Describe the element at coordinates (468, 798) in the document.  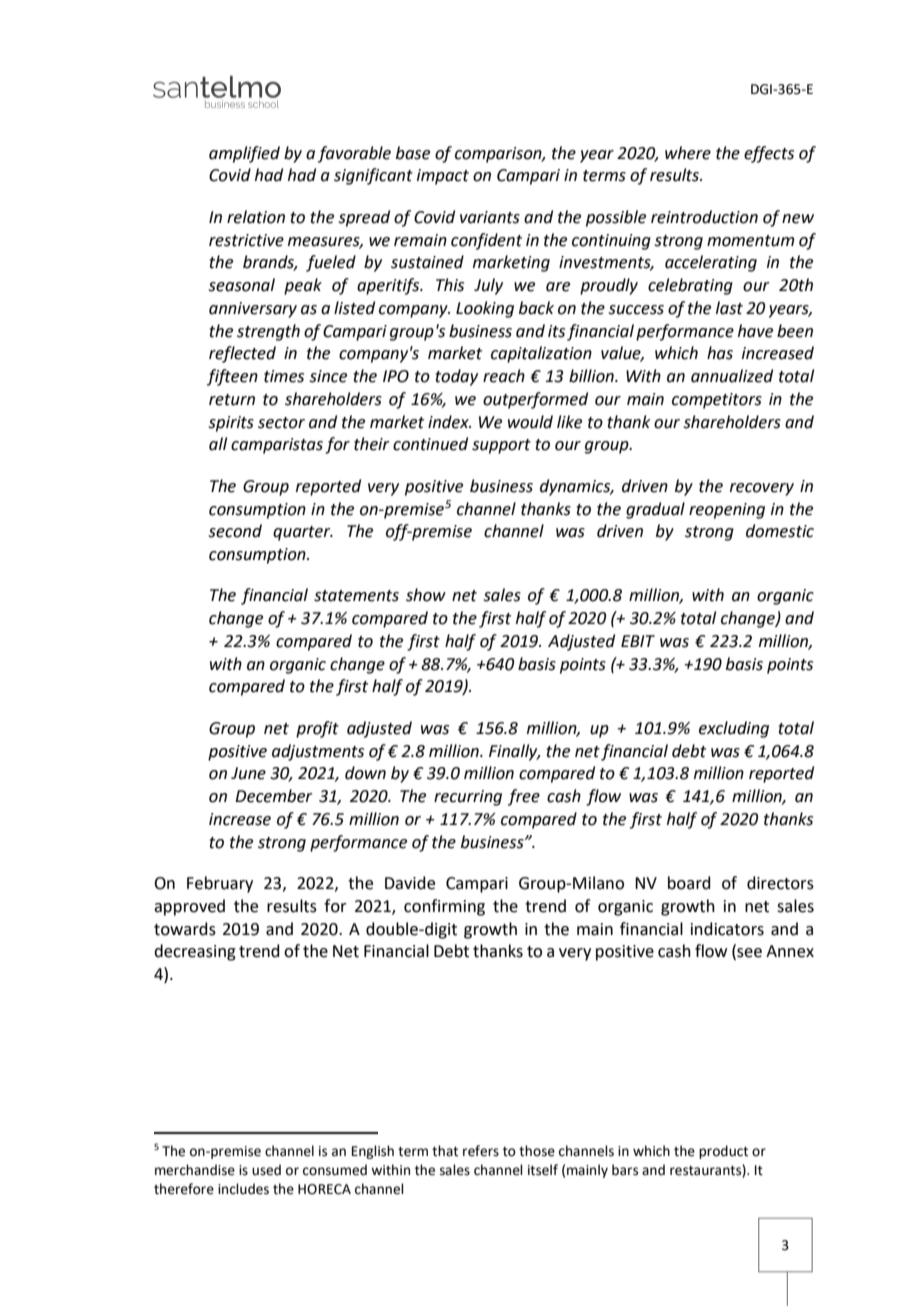
I see `recurring` at that location.
